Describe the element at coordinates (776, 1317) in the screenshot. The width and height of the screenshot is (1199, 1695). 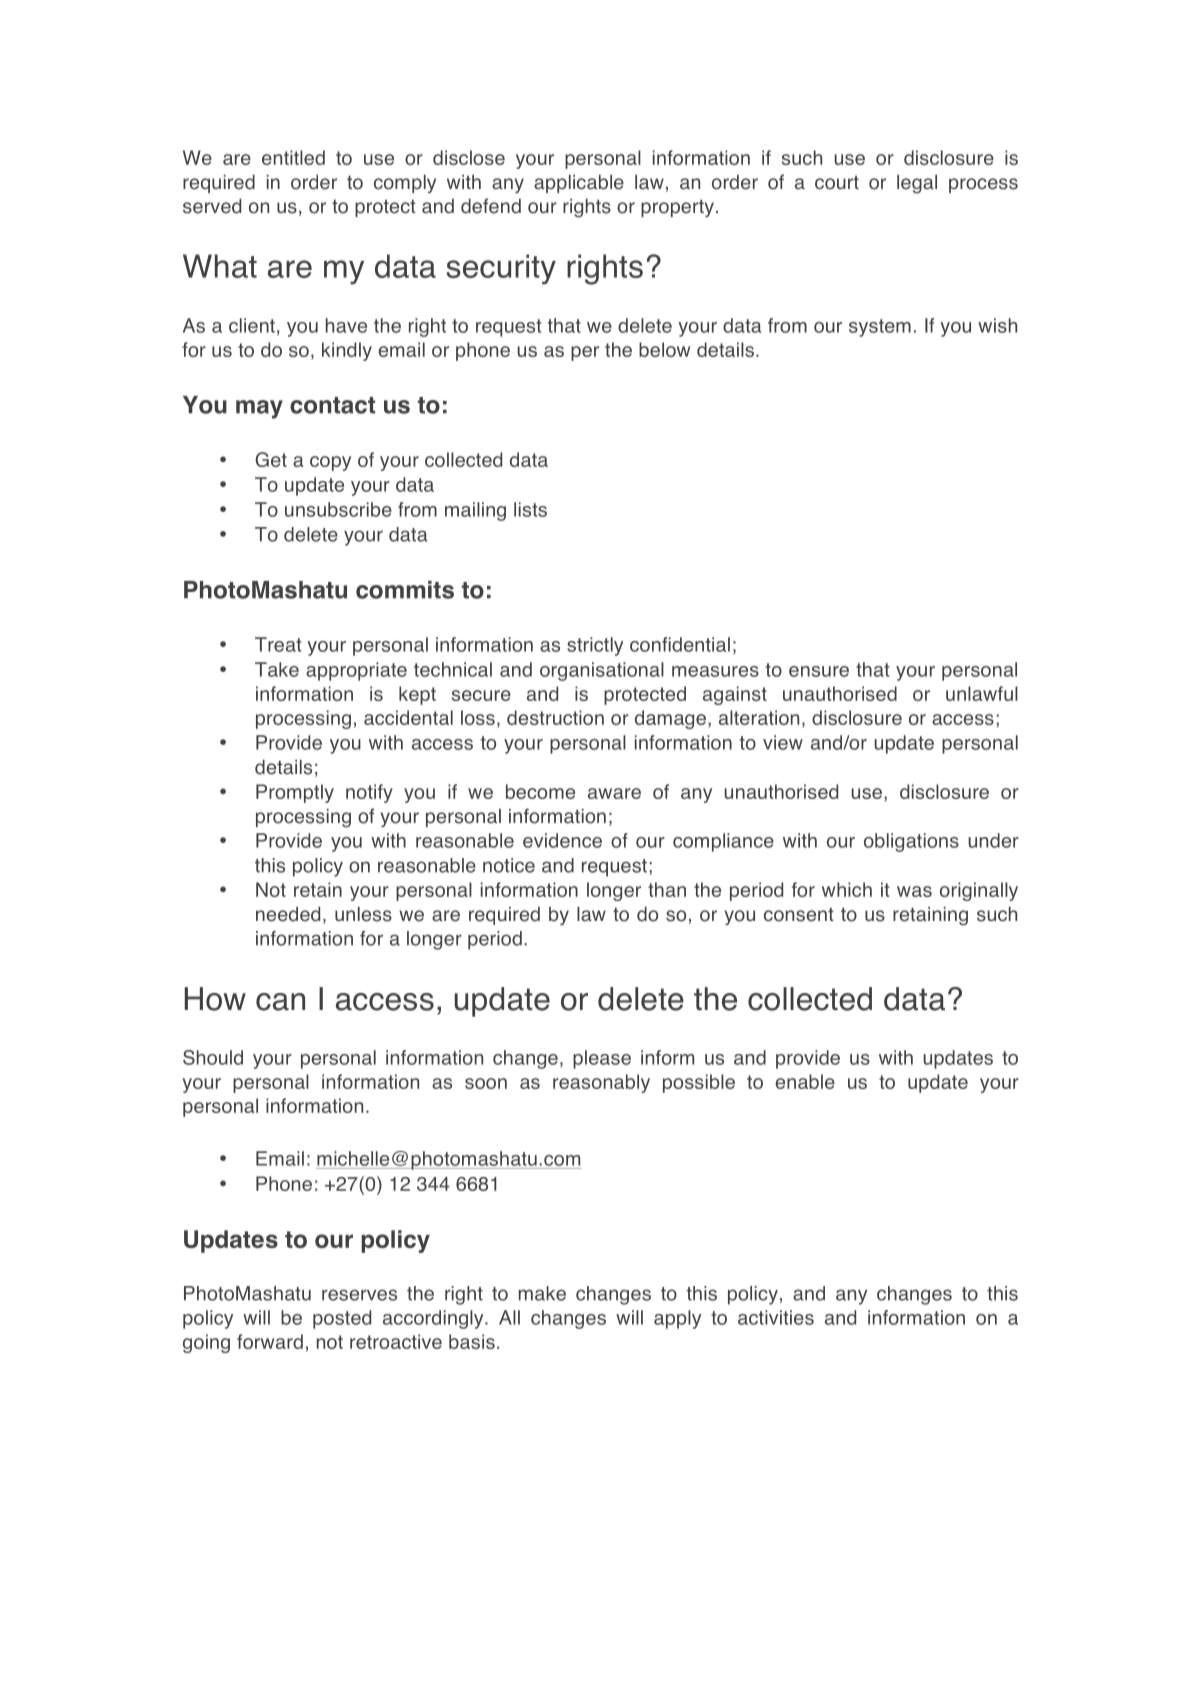
I see `activities` at that location.
